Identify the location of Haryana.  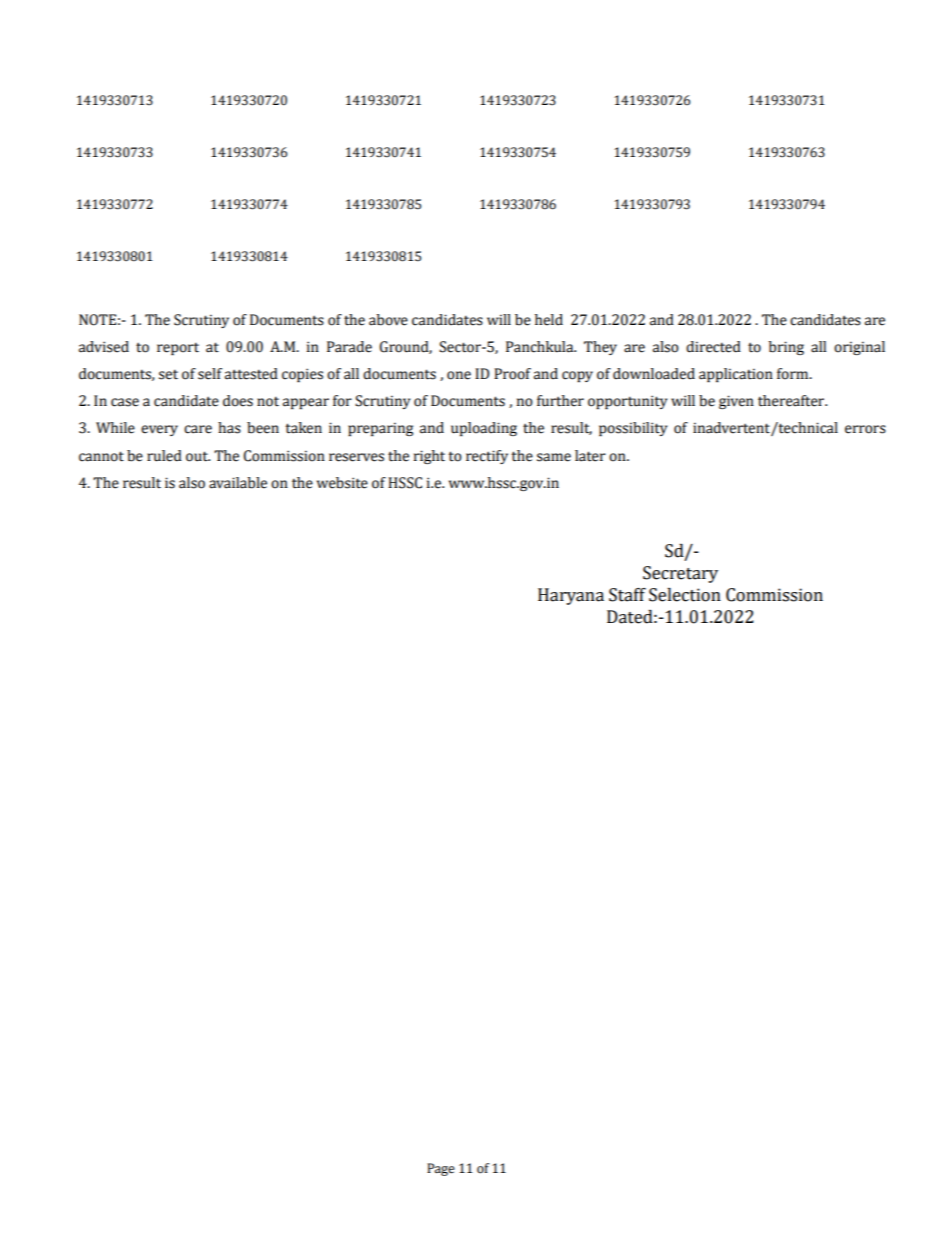
(571, 596).
